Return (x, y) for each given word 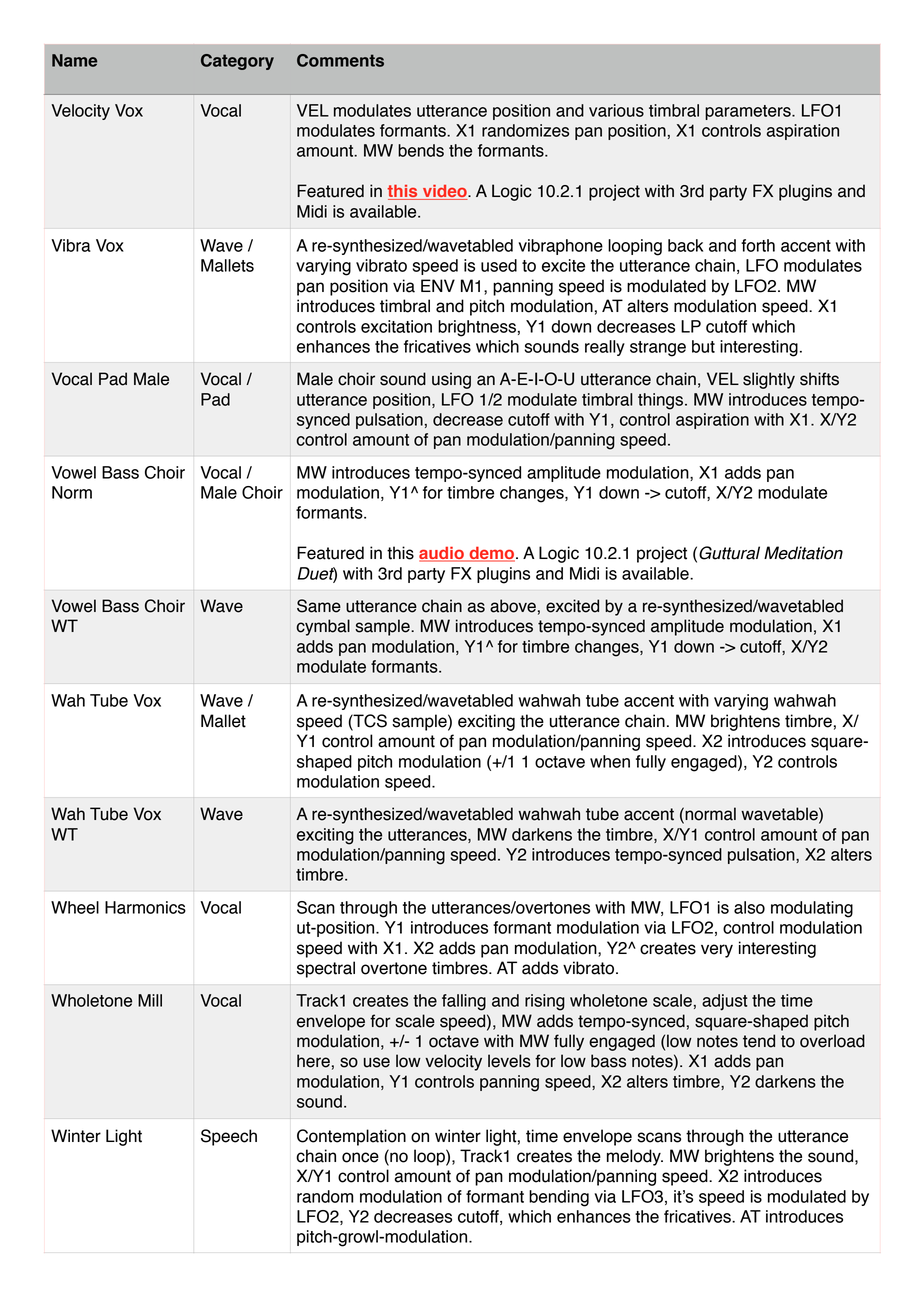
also (749, 907)
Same (319, 606)
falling (464, 1002)
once (360, 1157)
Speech (229, 1137)
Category (237, 62)
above (513, 606)
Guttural (729, 553)
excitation (396, 326)
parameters (749, 112)
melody (635, 1157)
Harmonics (145, 907)
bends (421, 150)
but (703, 346)
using (451, 380)
